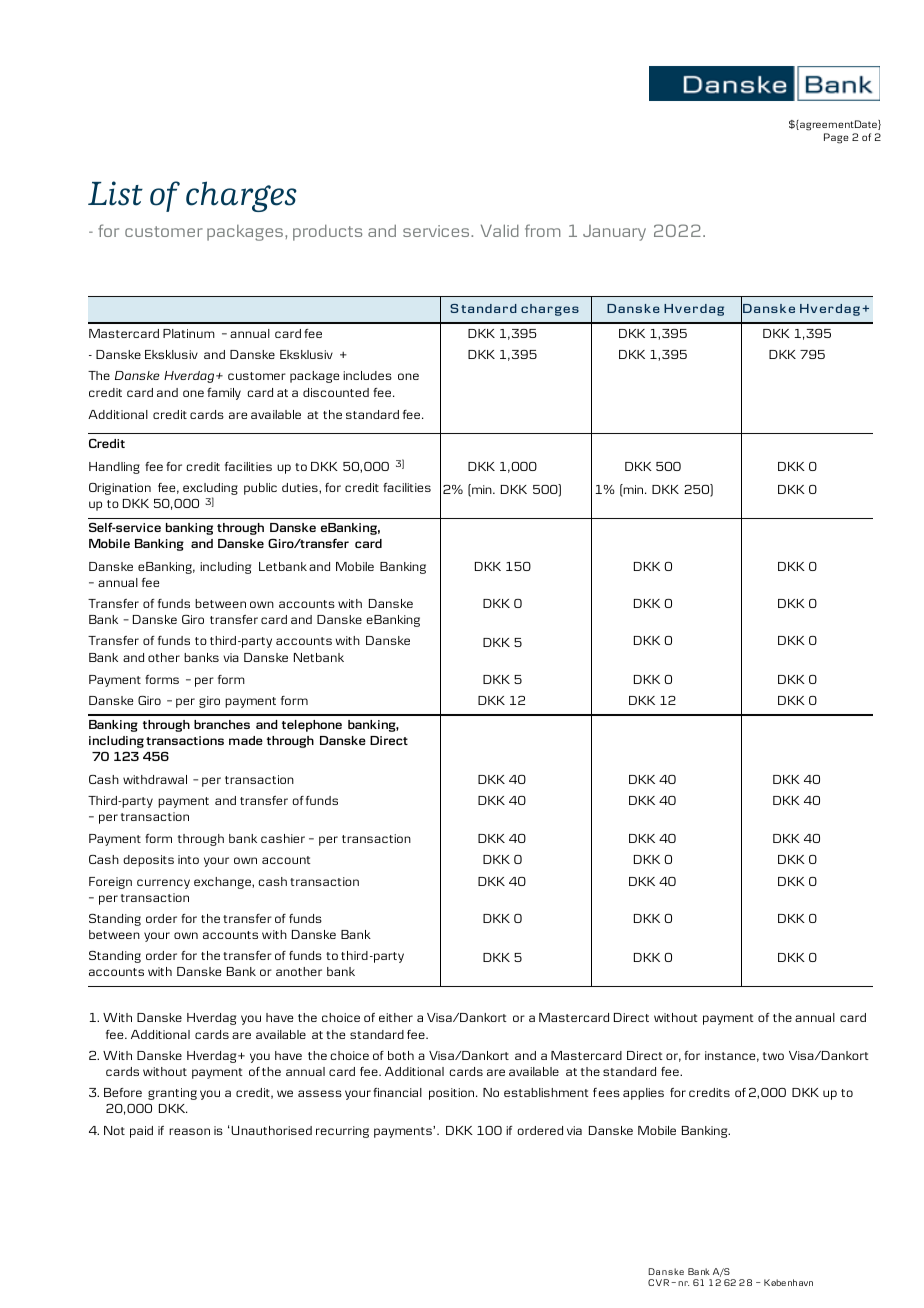  What do you see at coordinates (614, 233) in the screenshot?
I see `January` at bounding box center [614, 233].
